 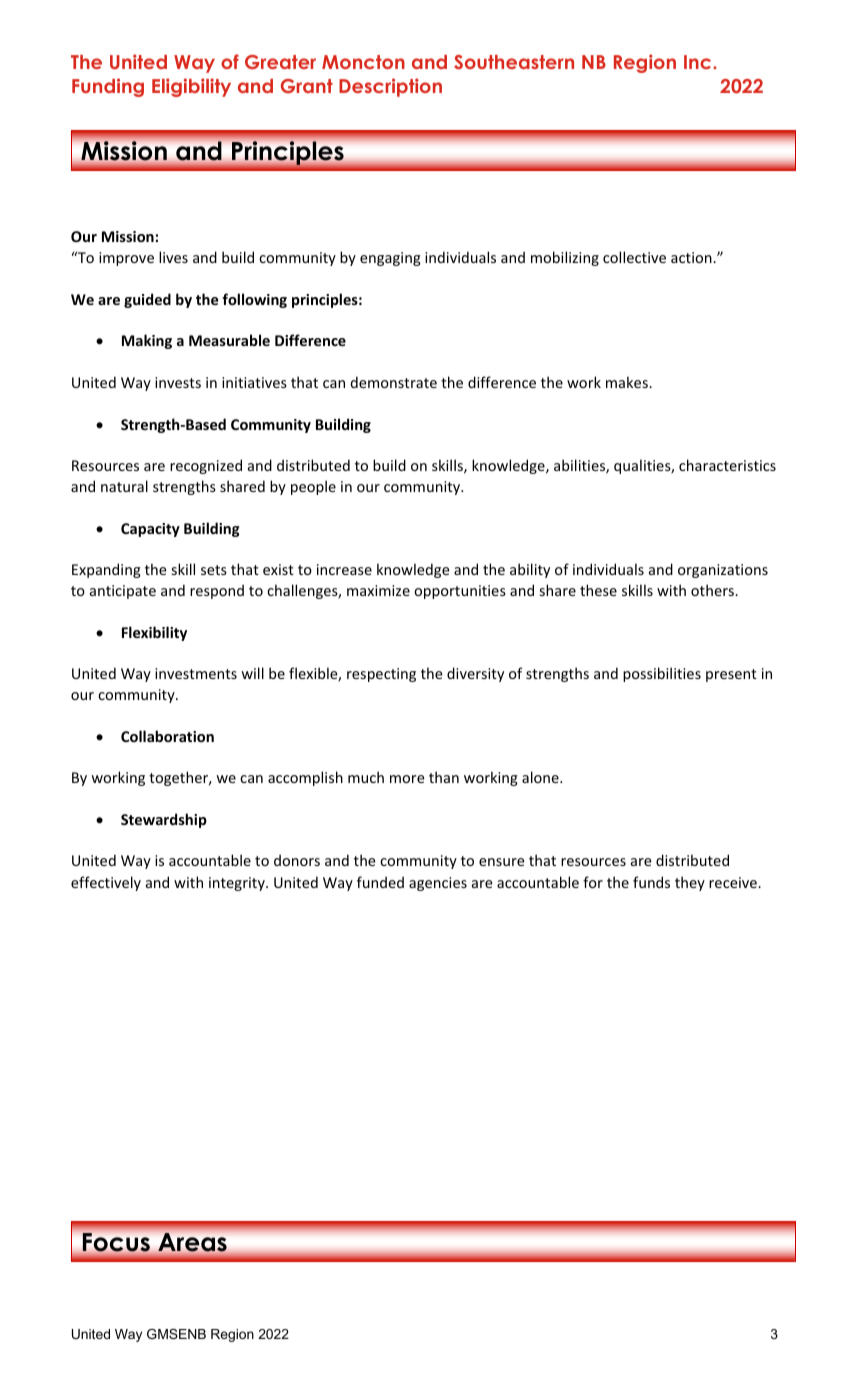 I want to click on makes, so click(x=628, y=382).
